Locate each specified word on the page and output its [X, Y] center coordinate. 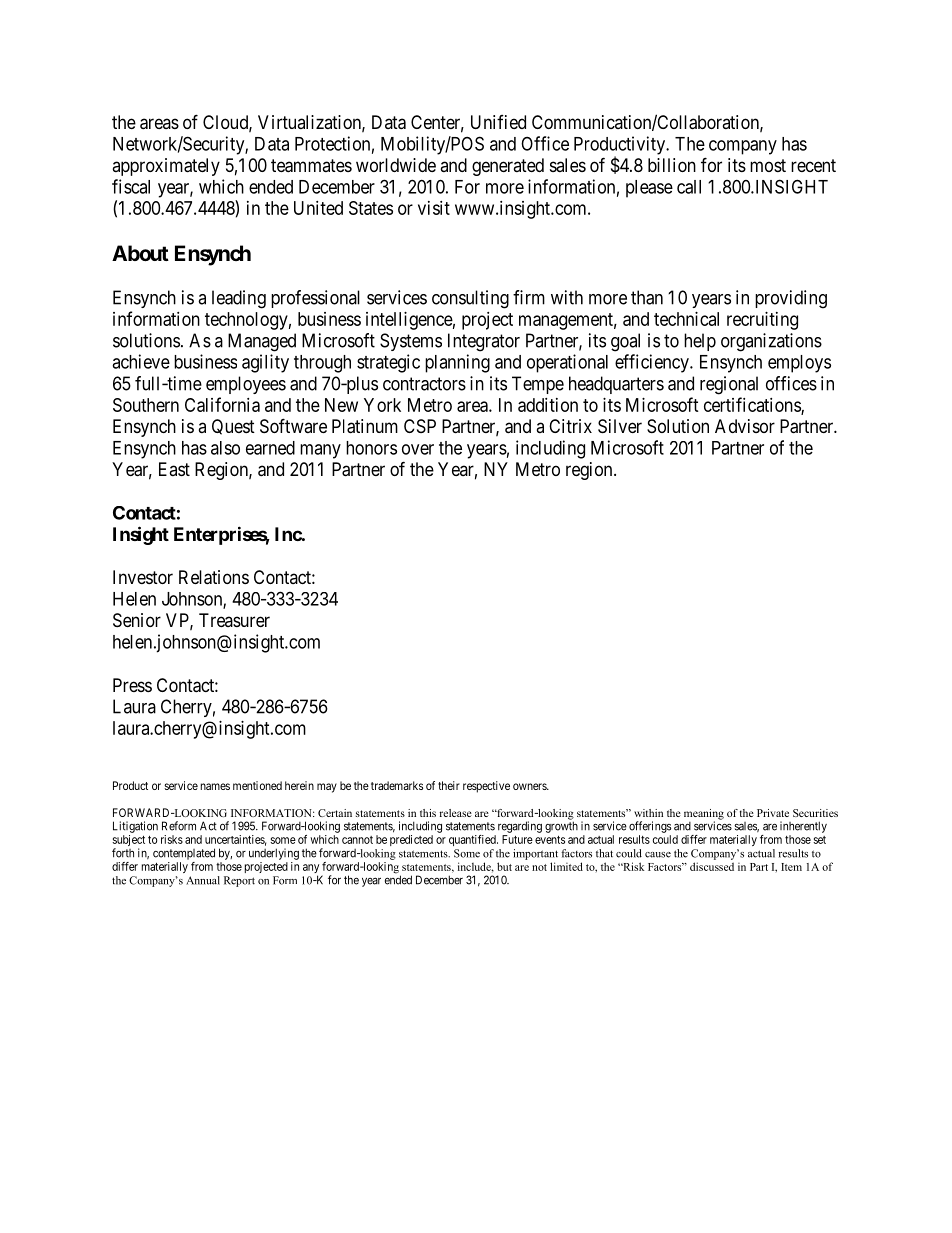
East [174, 469]
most [768, 165]
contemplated [184, 854]
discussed [712, 866]
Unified [498, 122]
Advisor [745, 426]
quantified [473, 840]
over [418, 449]
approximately [166, 167]
